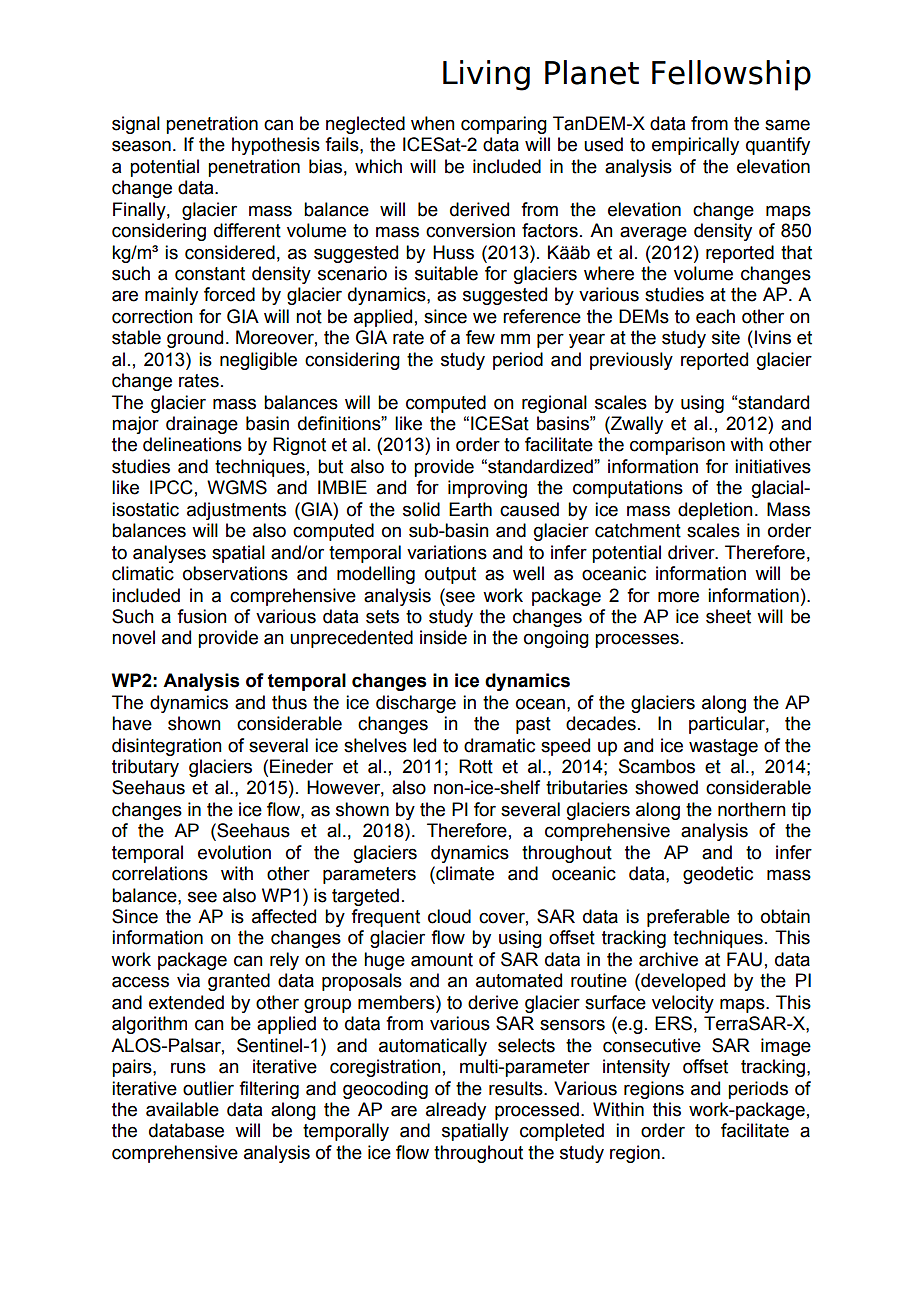  I want to click on outlier, so click(208, 1088).
